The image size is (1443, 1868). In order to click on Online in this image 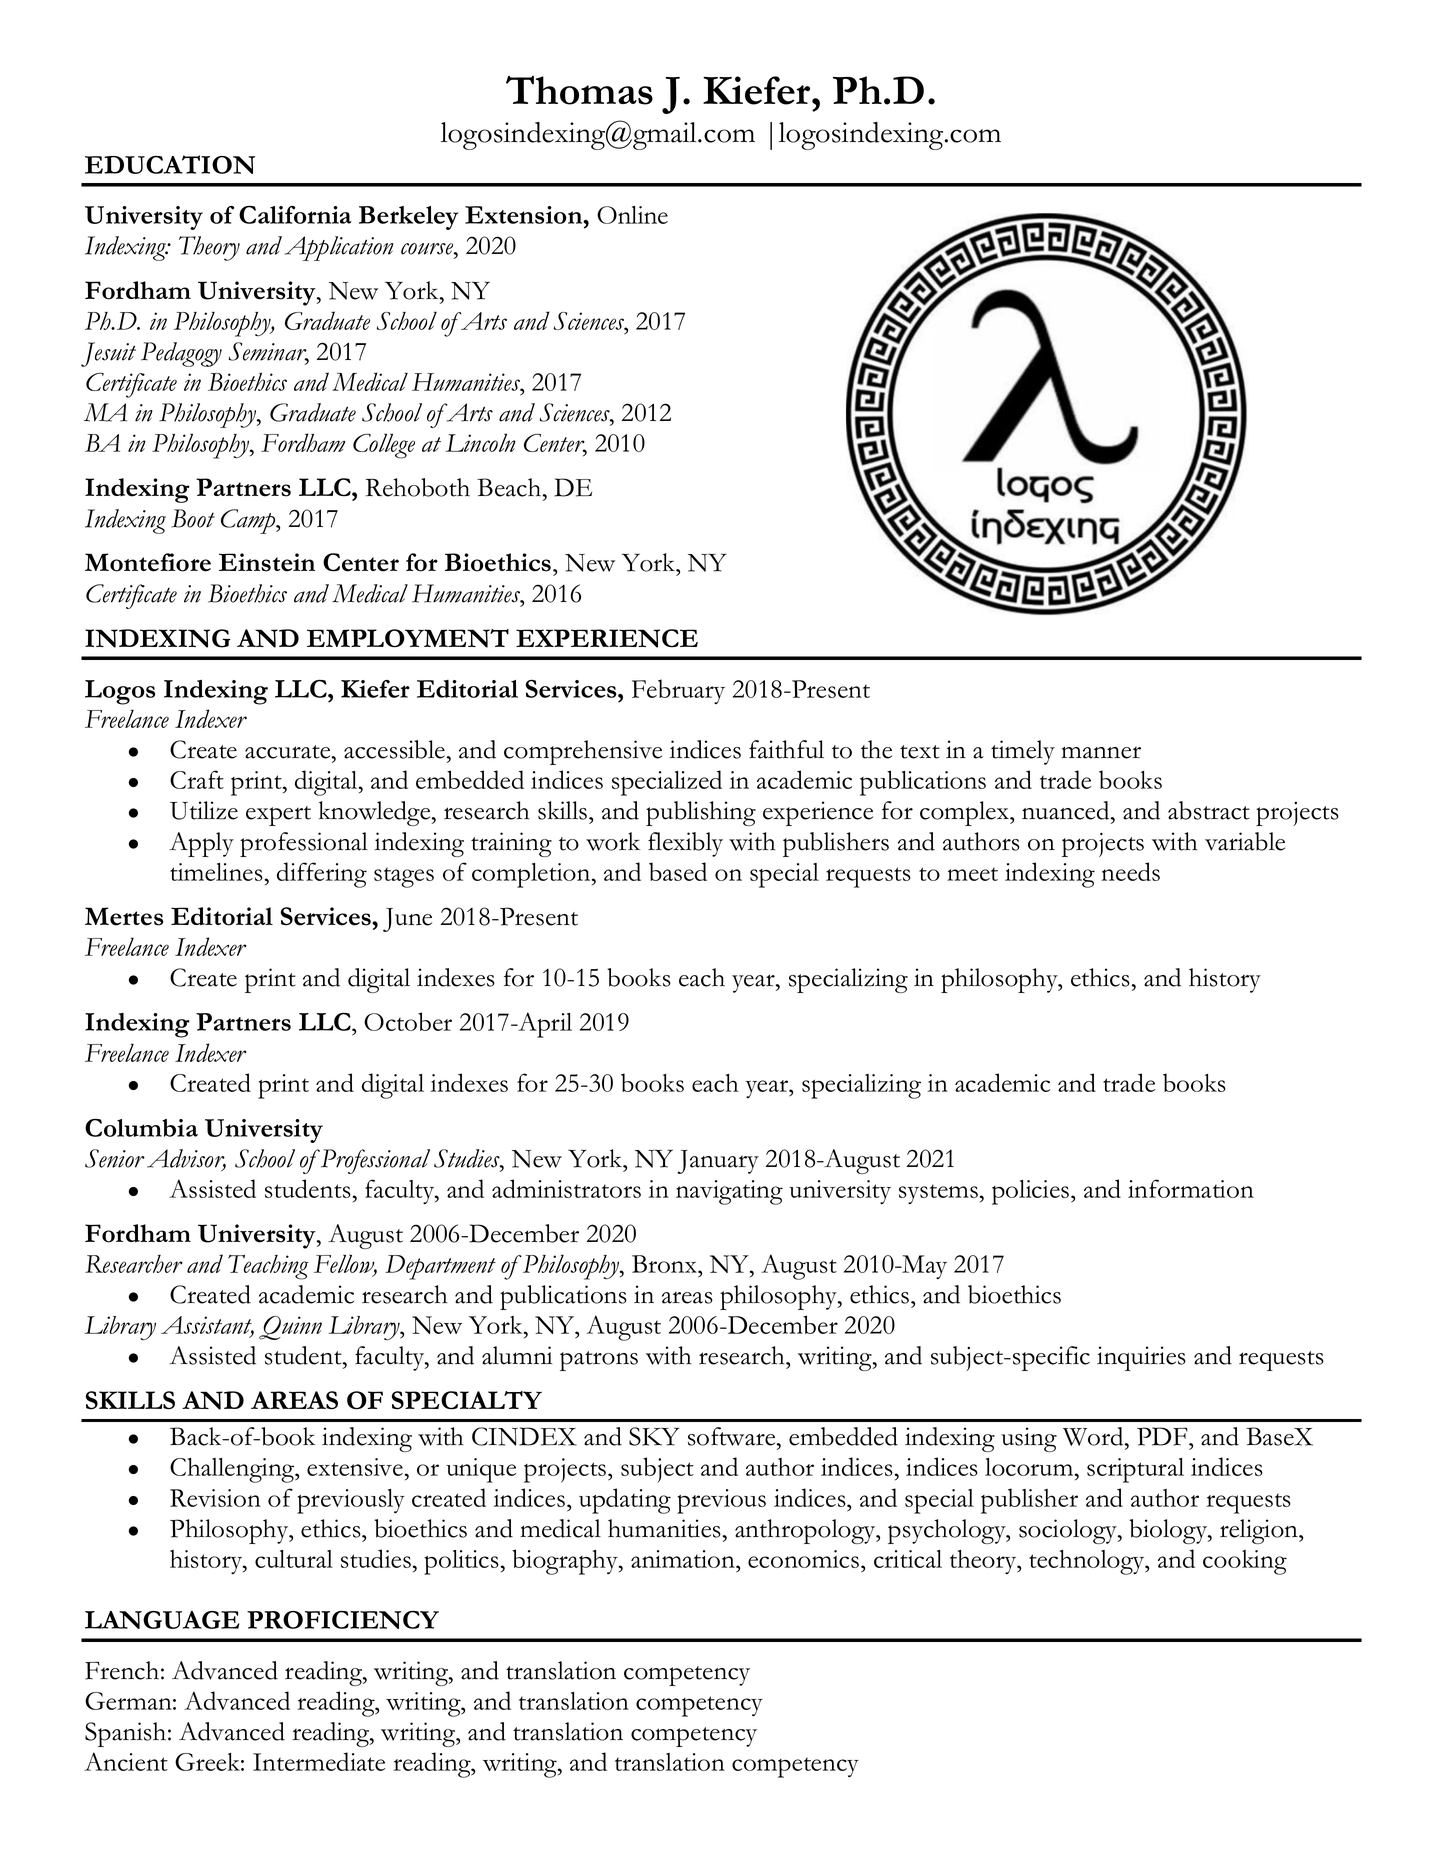, I will do `click(632, 215)`.
